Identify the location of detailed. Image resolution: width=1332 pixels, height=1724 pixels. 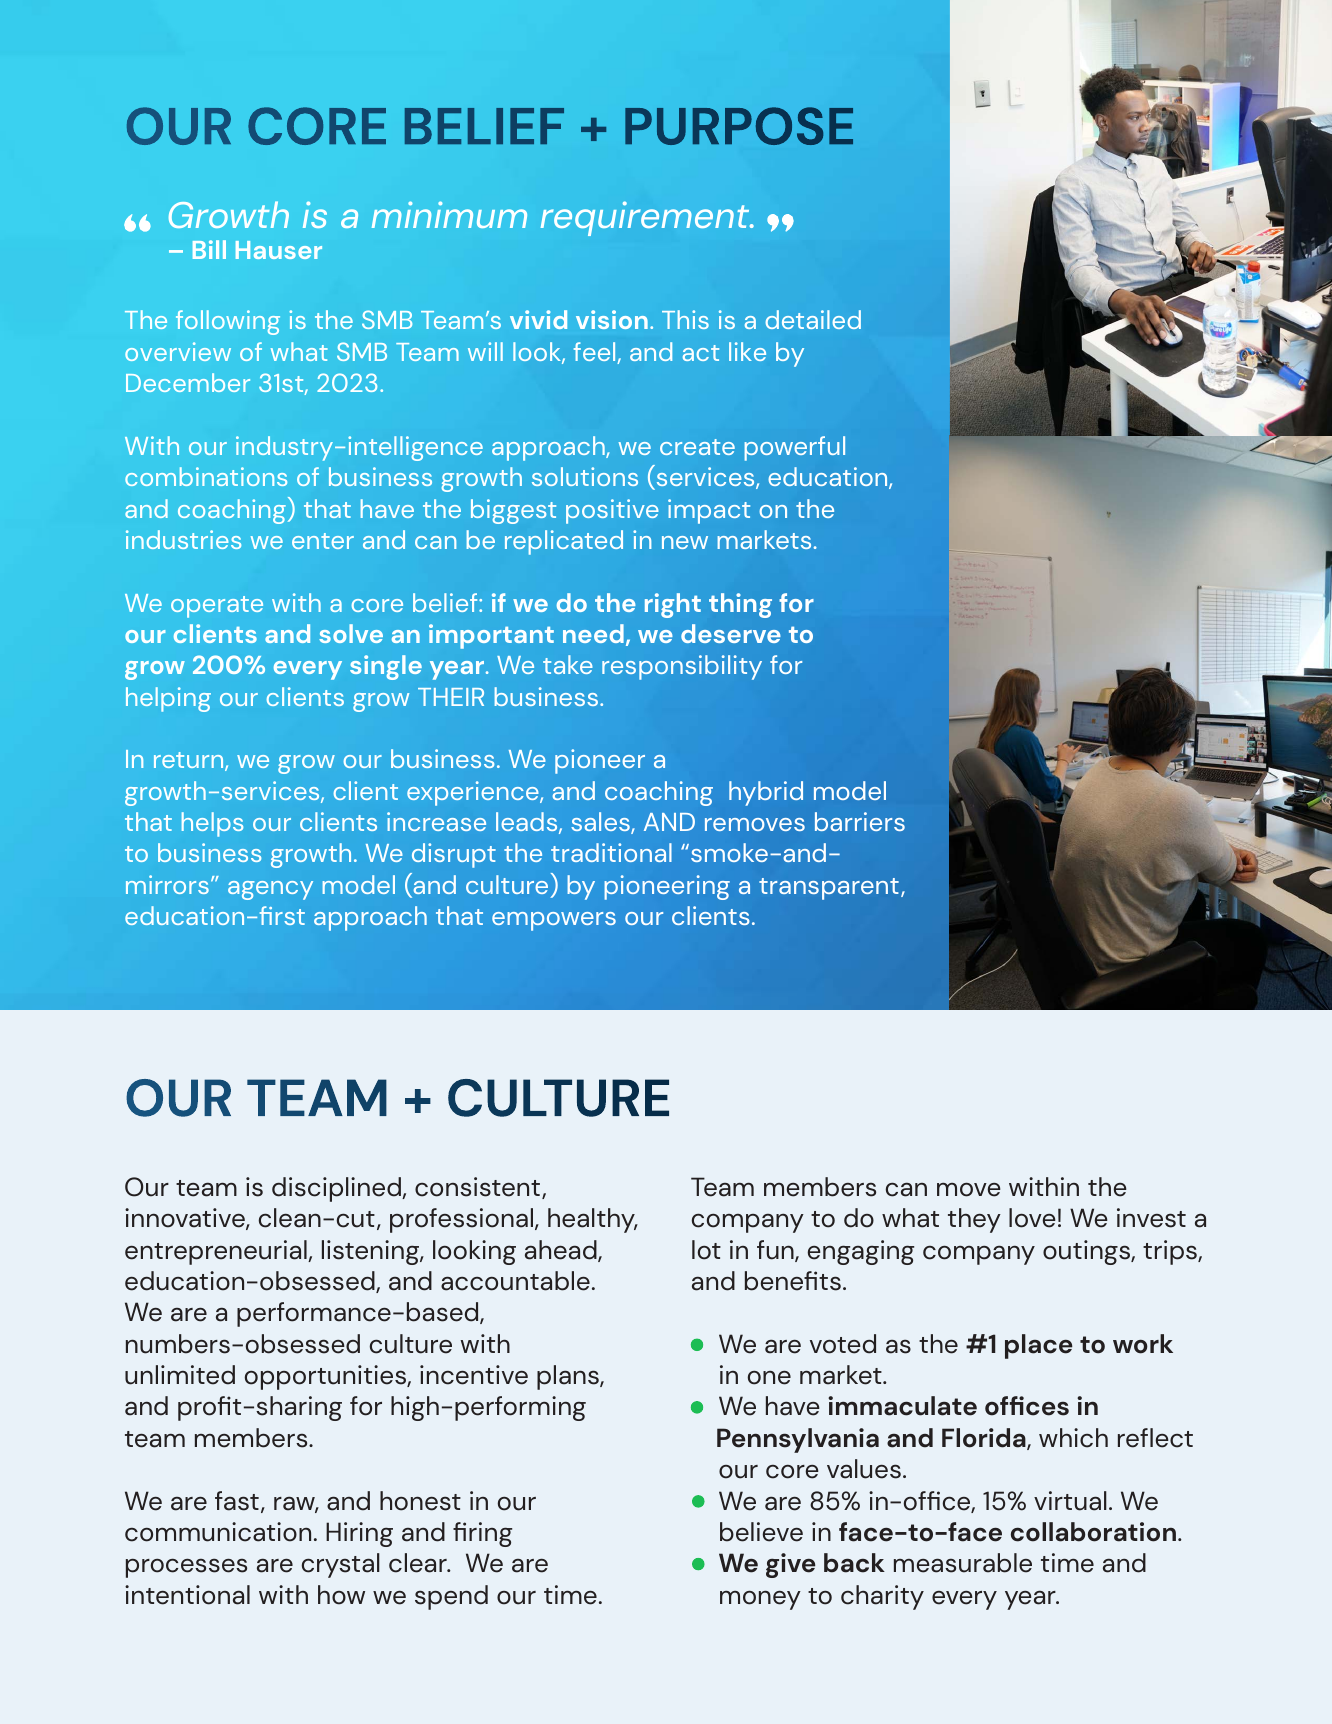
(813, 319).
